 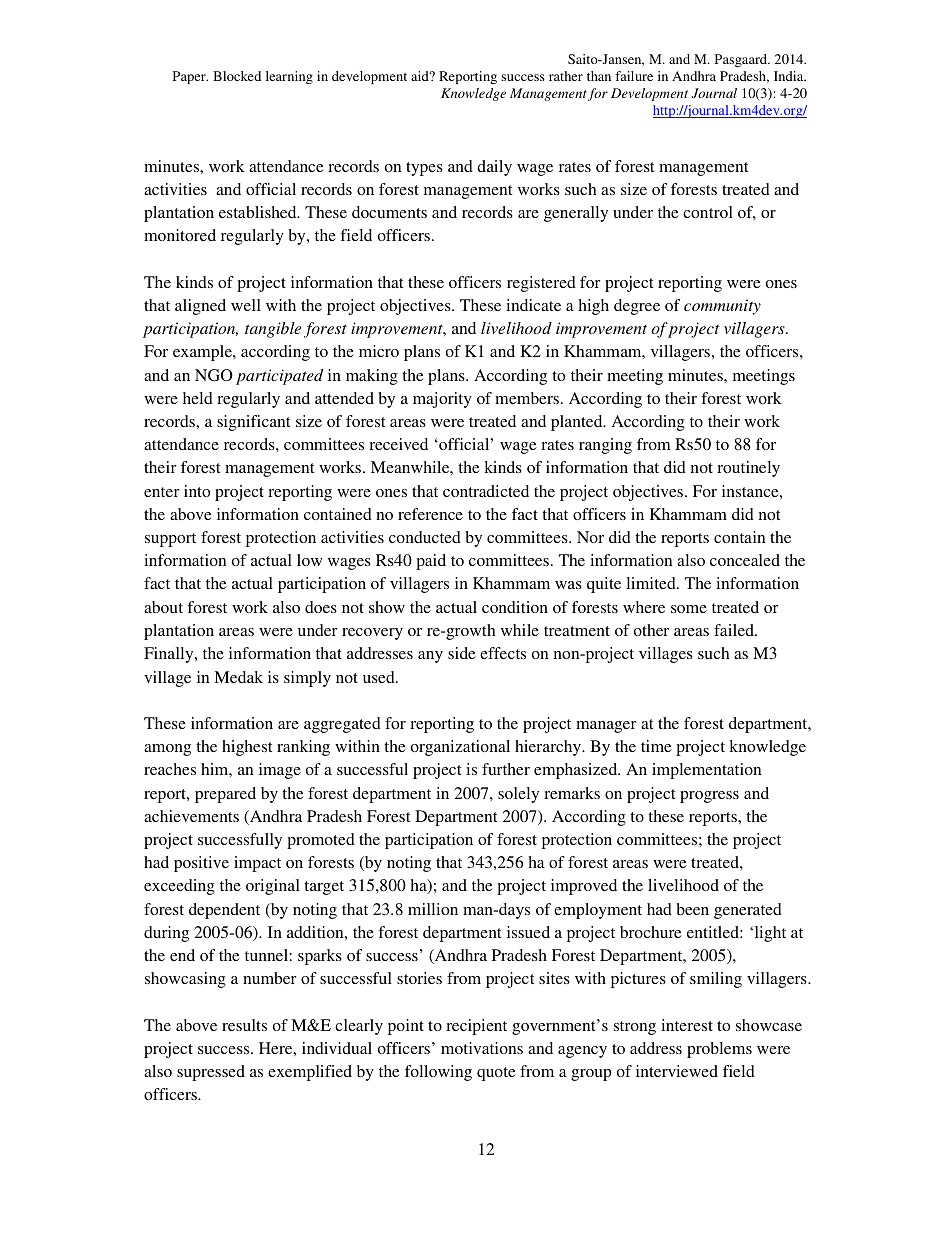 What do you see at coordinates (719, 1050) in the screenshot?
I see `problems` at bounding box center [719, 1050].
